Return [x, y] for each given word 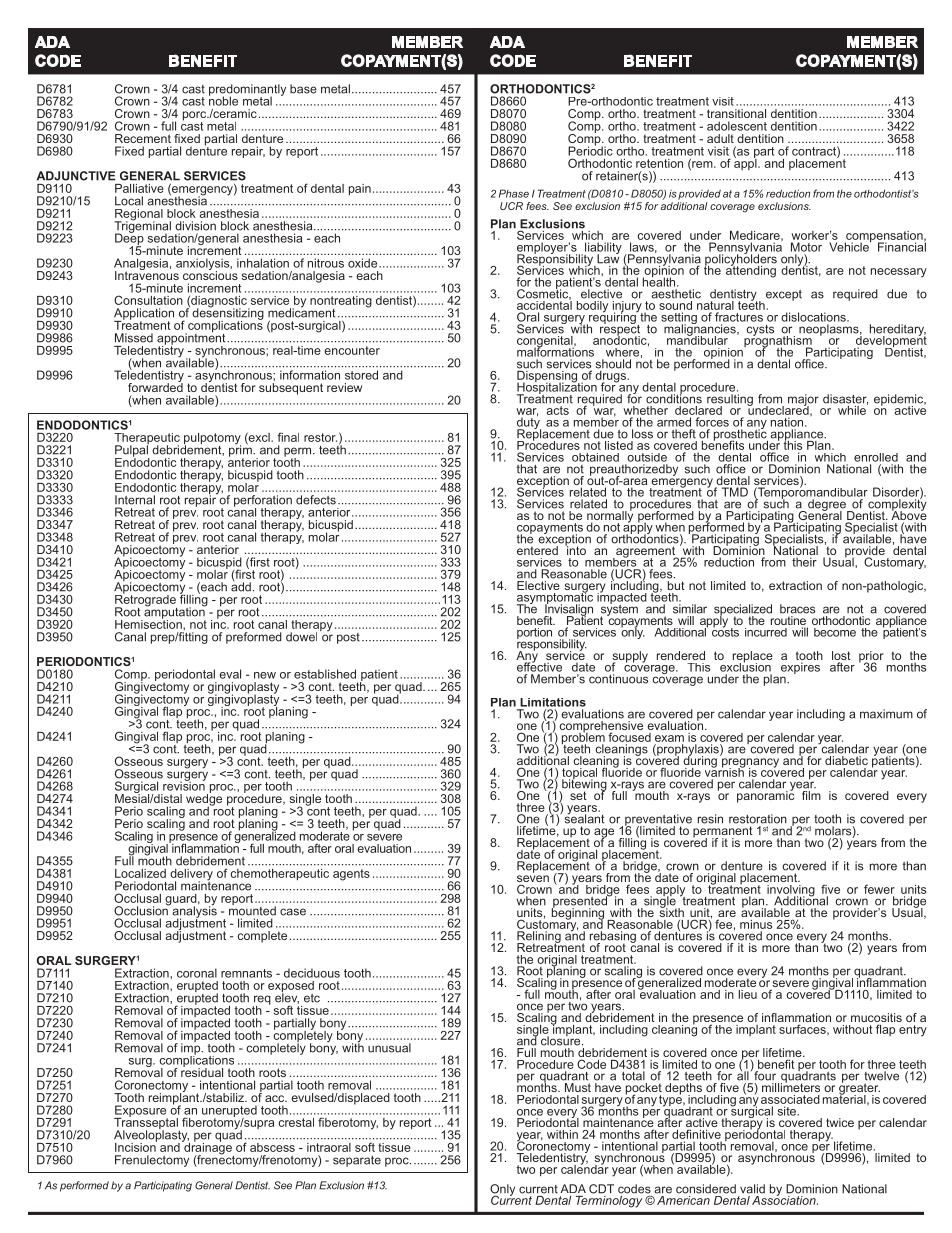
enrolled [876, 457]
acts [558, 410]
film [810, 794]
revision [184, 785]
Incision [136, 1146]
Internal [135, 500]
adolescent [737, 126]
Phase [514, 193]
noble [223, 100]
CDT [601, 1189]
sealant [584, 818]
